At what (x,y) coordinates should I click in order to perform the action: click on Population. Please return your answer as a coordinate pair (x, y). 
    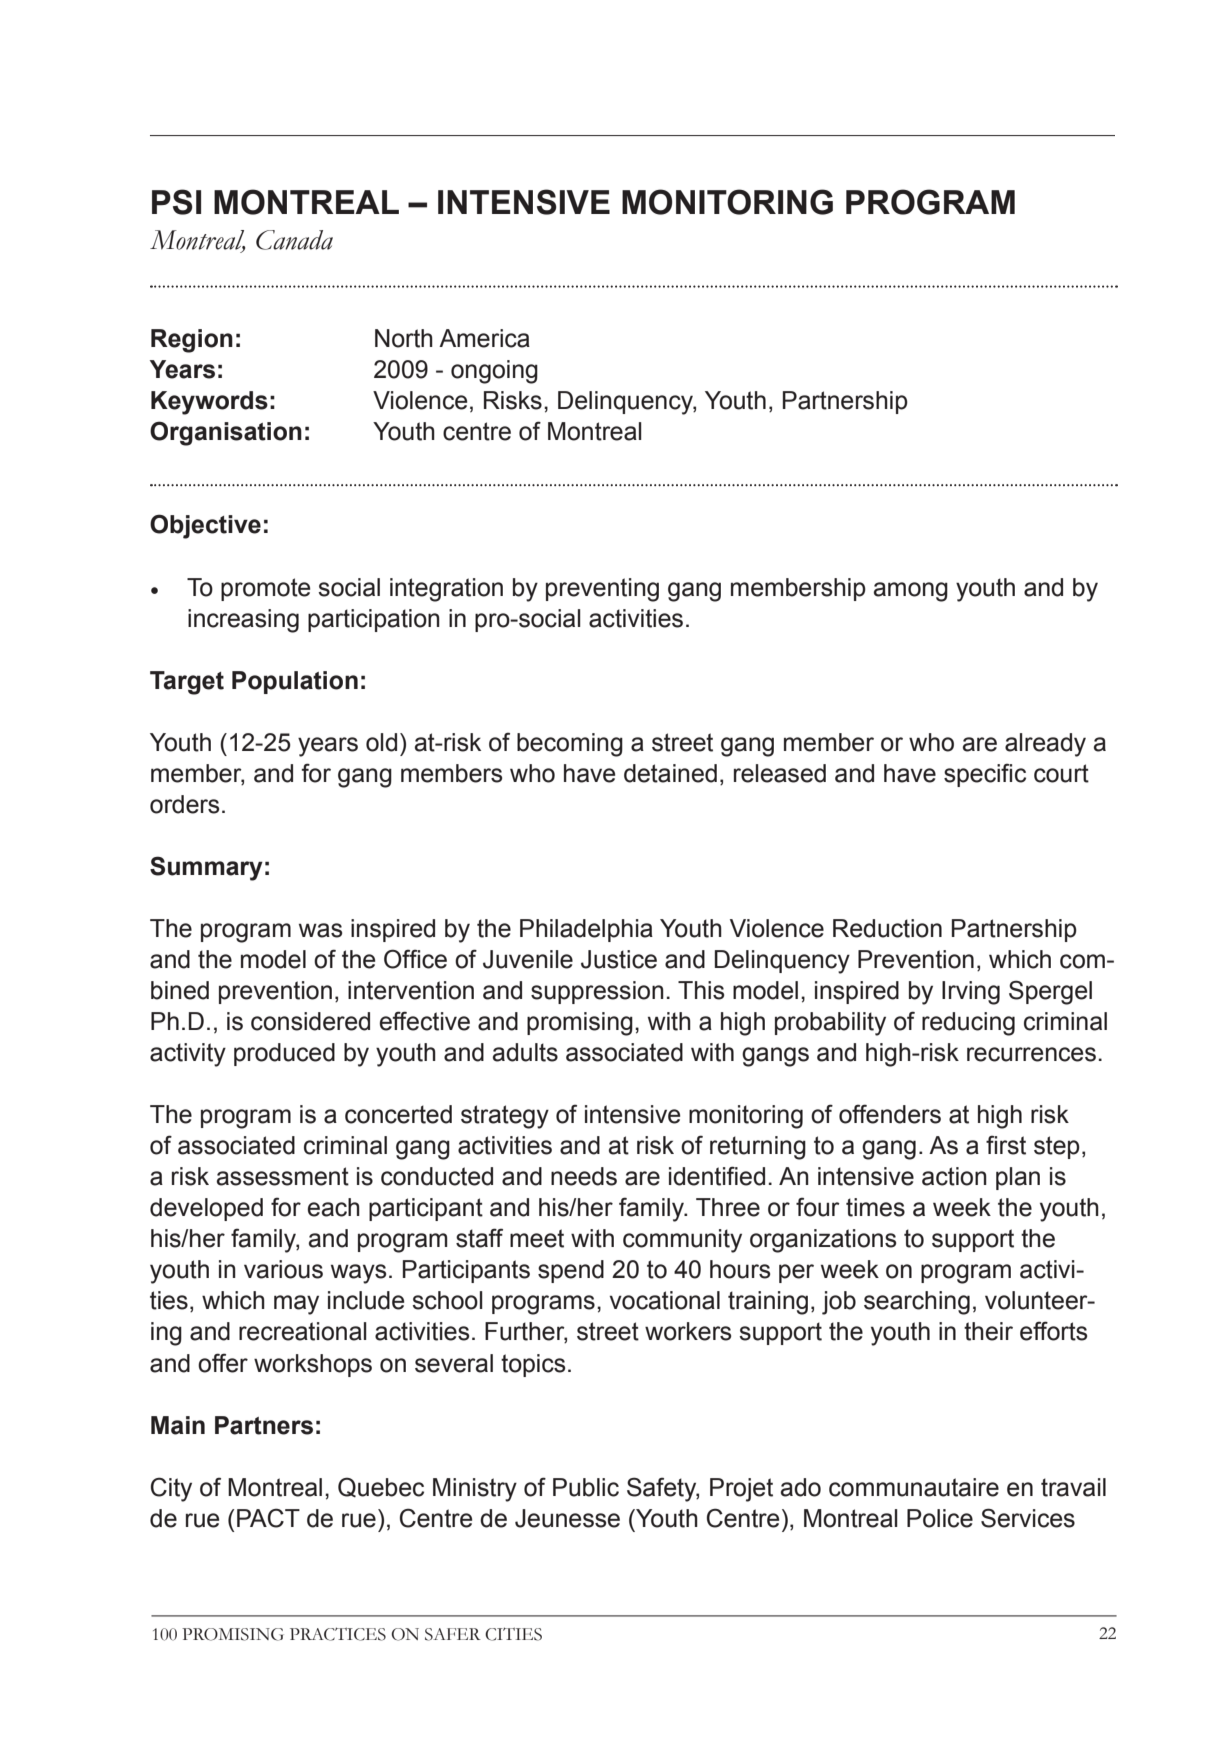
    Looking at the image, I should click on (295, 682).
